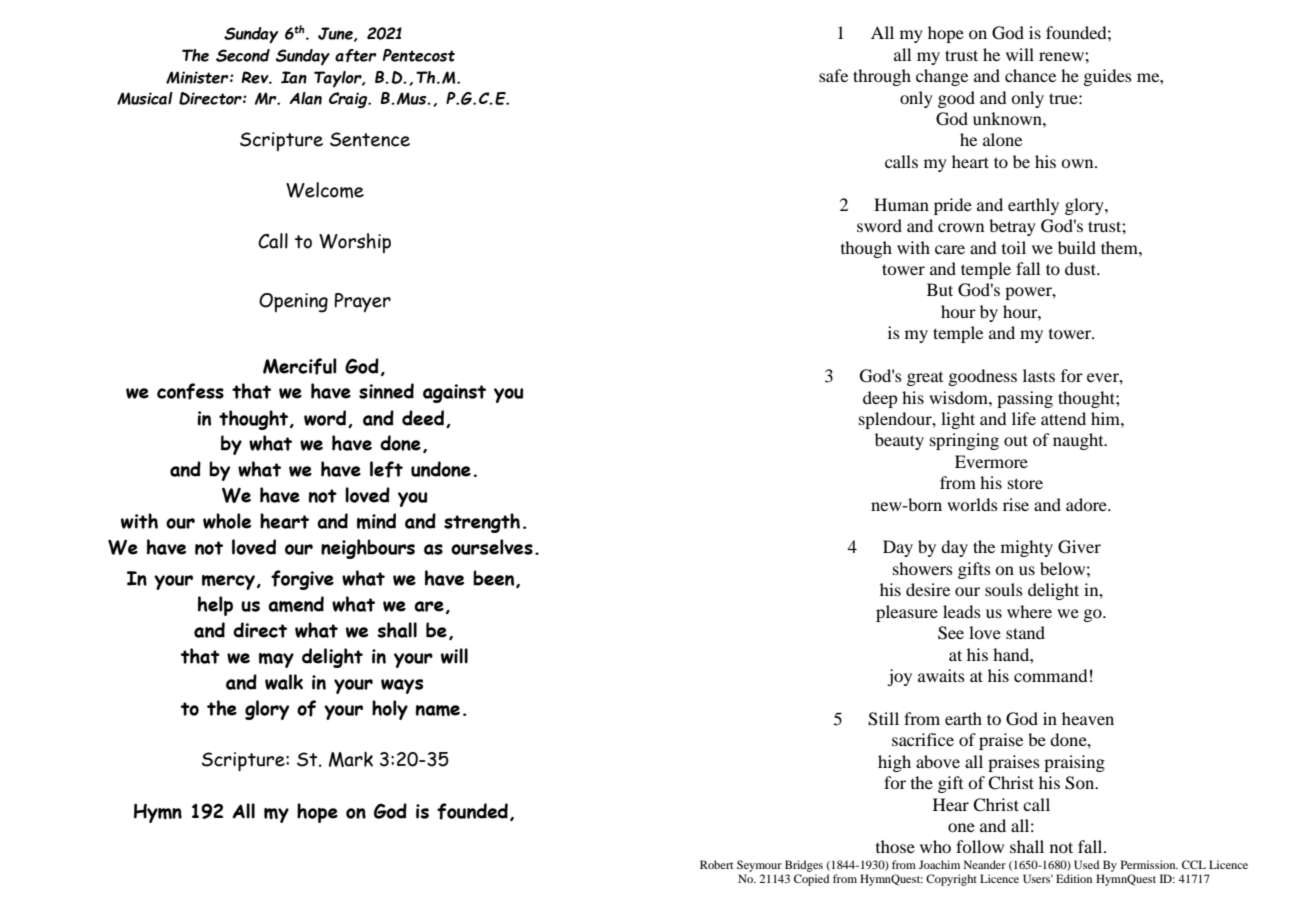  I want to click on where, so click(1029, 611).
